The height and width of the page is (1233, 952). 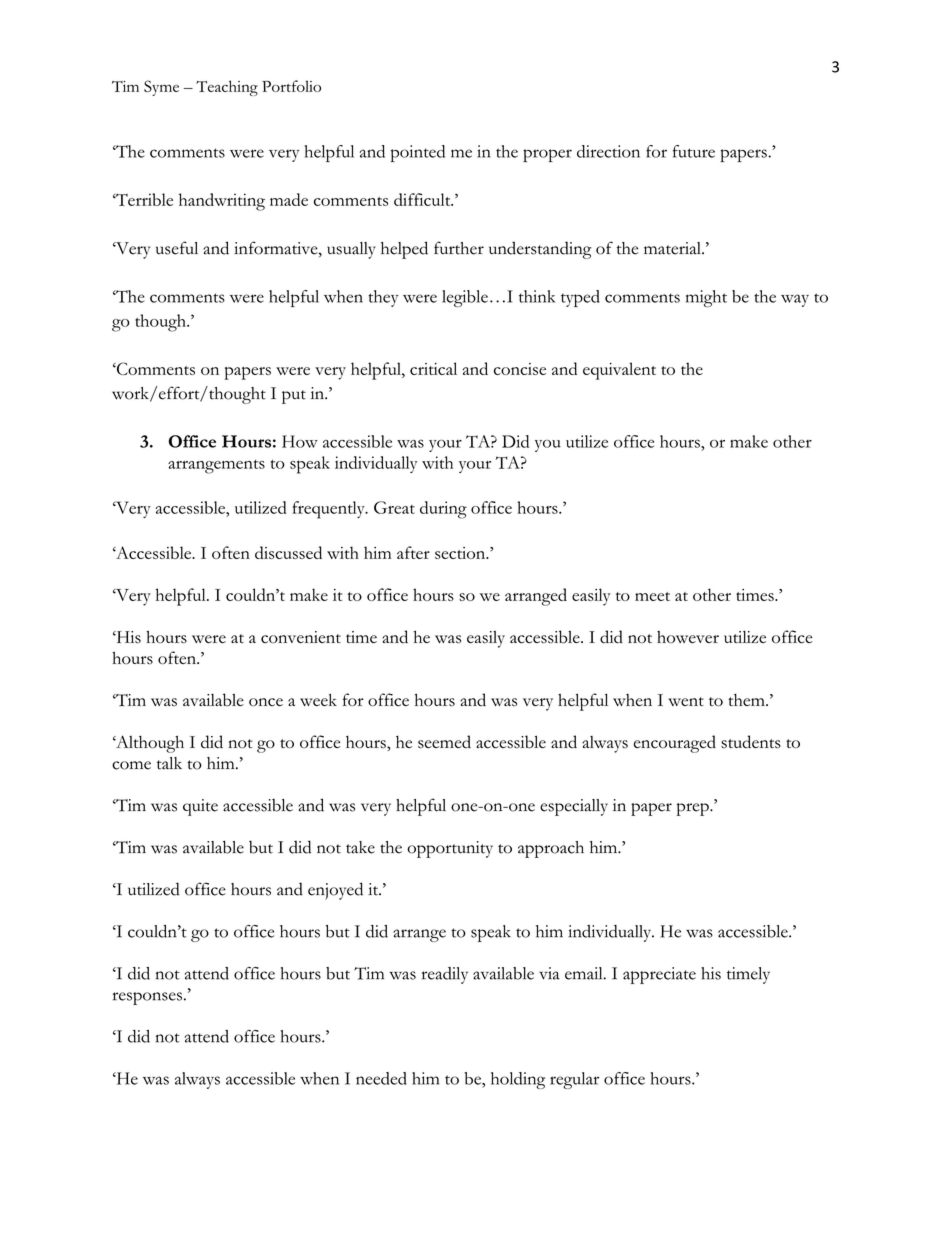 What do you see at coordinates (444, 742) in the page?
I see `seemed` at bounding box center [444, 742].
